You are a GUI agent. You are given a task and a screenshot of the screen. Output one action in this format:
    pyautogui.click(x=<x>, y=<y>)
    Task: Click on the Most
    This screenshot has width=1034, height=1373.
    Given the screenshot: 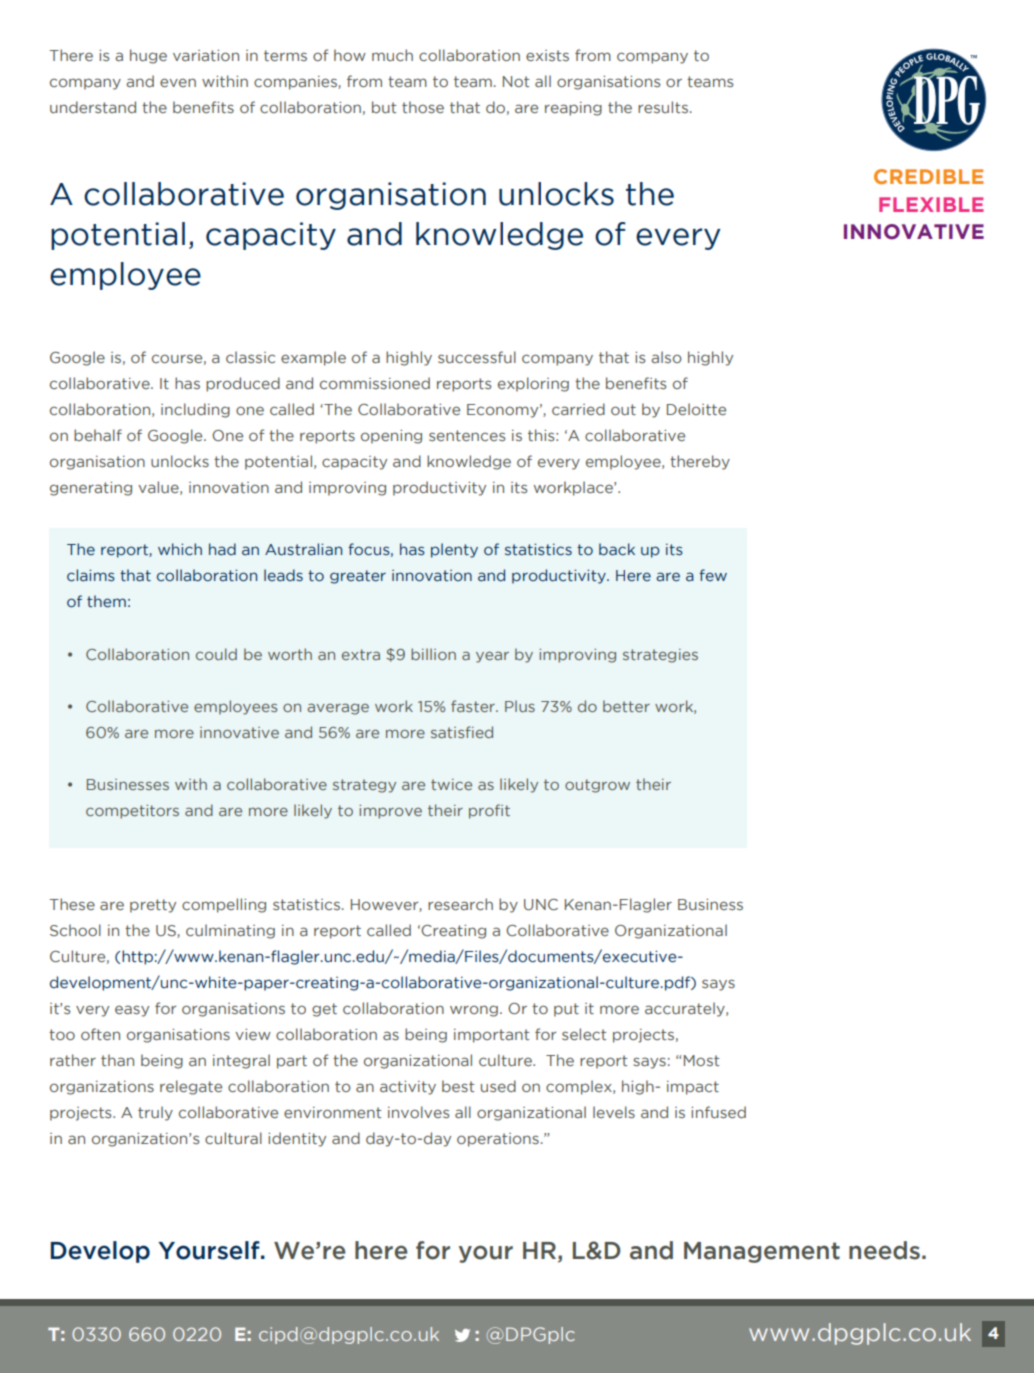 What is the action you would take?
    pyautogui.click(x=700, y=1060)
